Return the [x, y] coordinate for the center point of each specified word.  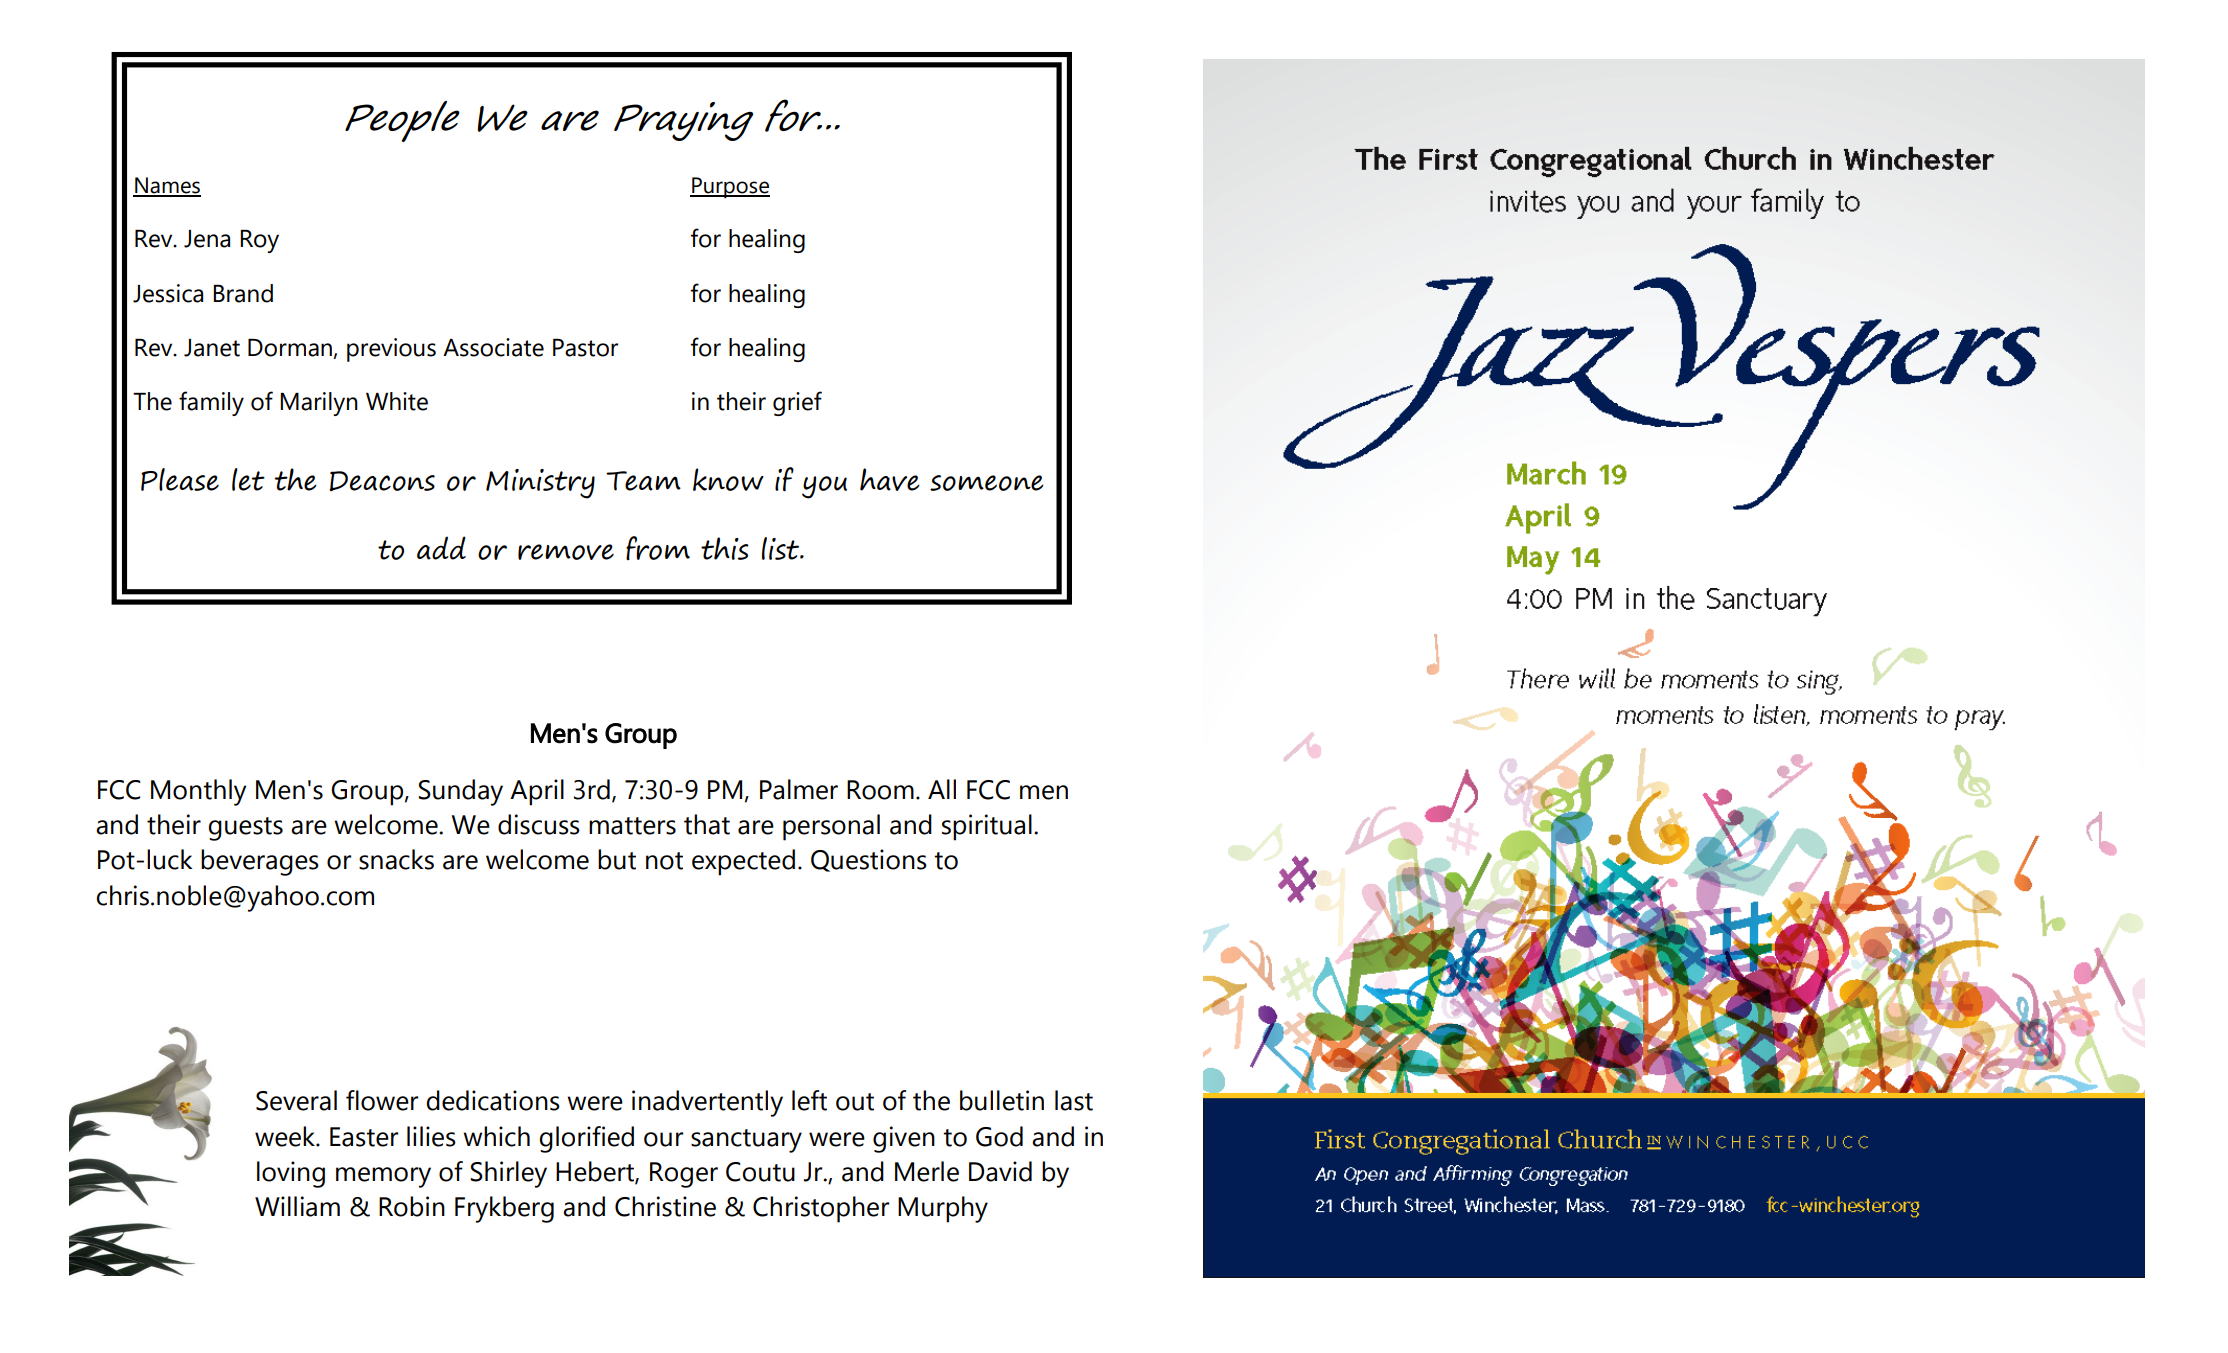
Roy [259, 241]
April [537, 792]
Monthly [199, 792]
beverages [260, 862]
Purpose [730, 187]
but [617, 859]
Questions [869, 860]
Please [180, 479]
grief [797, 403]
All [942, 789]
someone [987, 483]
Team [643, 481]
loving [291, 1174]
